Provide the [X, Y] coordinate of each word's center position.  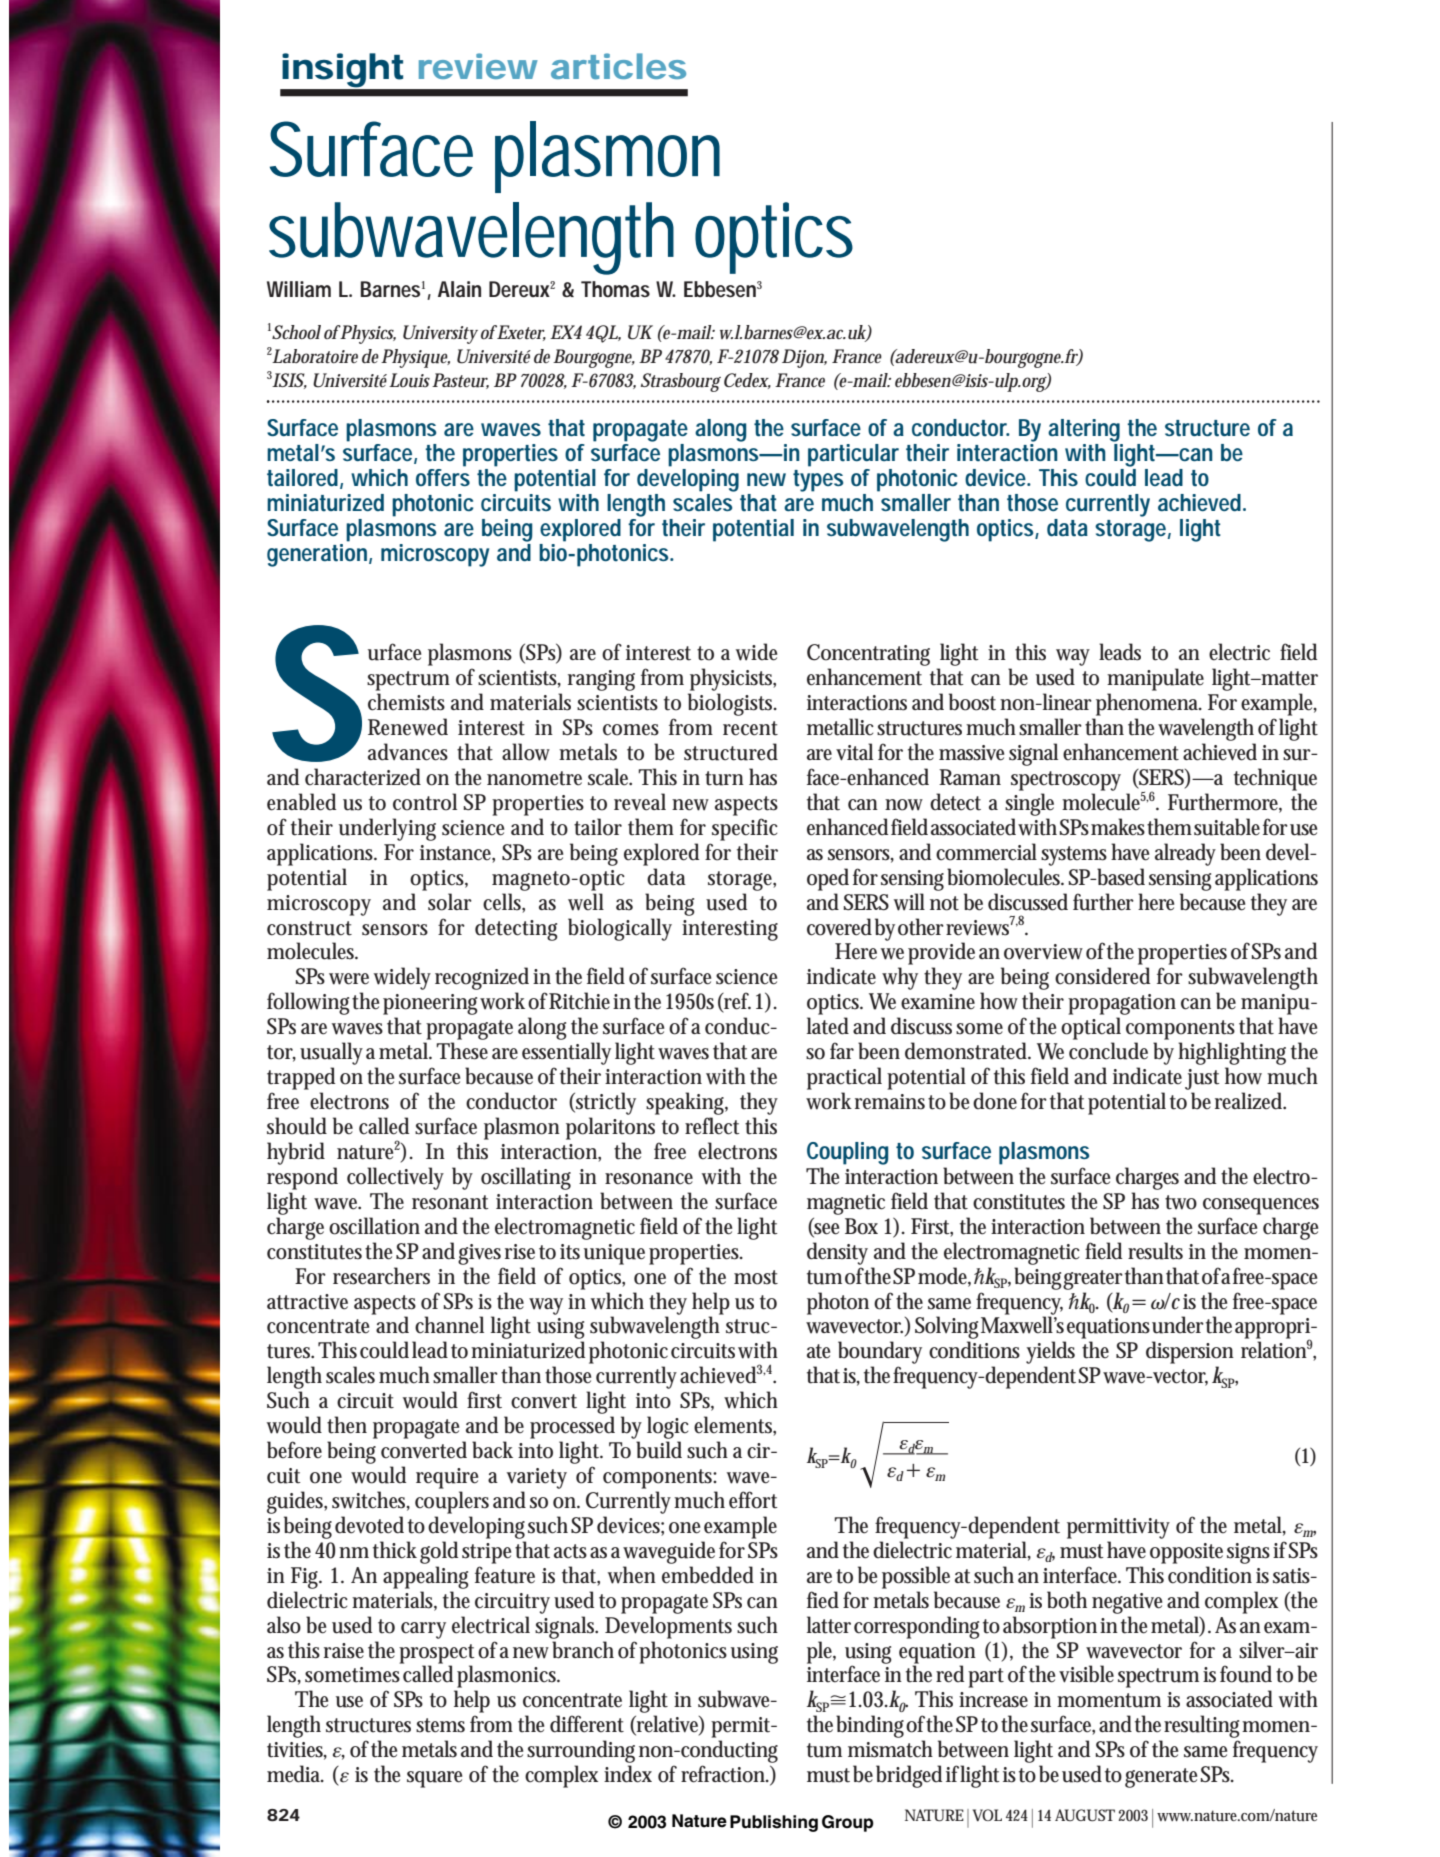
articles [618, 66]
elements [735, 1426]
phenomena [1149, 704]
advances [408, 752]
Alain [459, 289]
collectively [395, 1178]
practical [844, 1078]
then [347, 1425]
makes [1119, 827]
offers [443, 476]
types [818, 481]
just [1202, 1079]
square [434, 1779]
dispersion [1190, 1352]
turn [724, 778]
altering [1084, 430]
